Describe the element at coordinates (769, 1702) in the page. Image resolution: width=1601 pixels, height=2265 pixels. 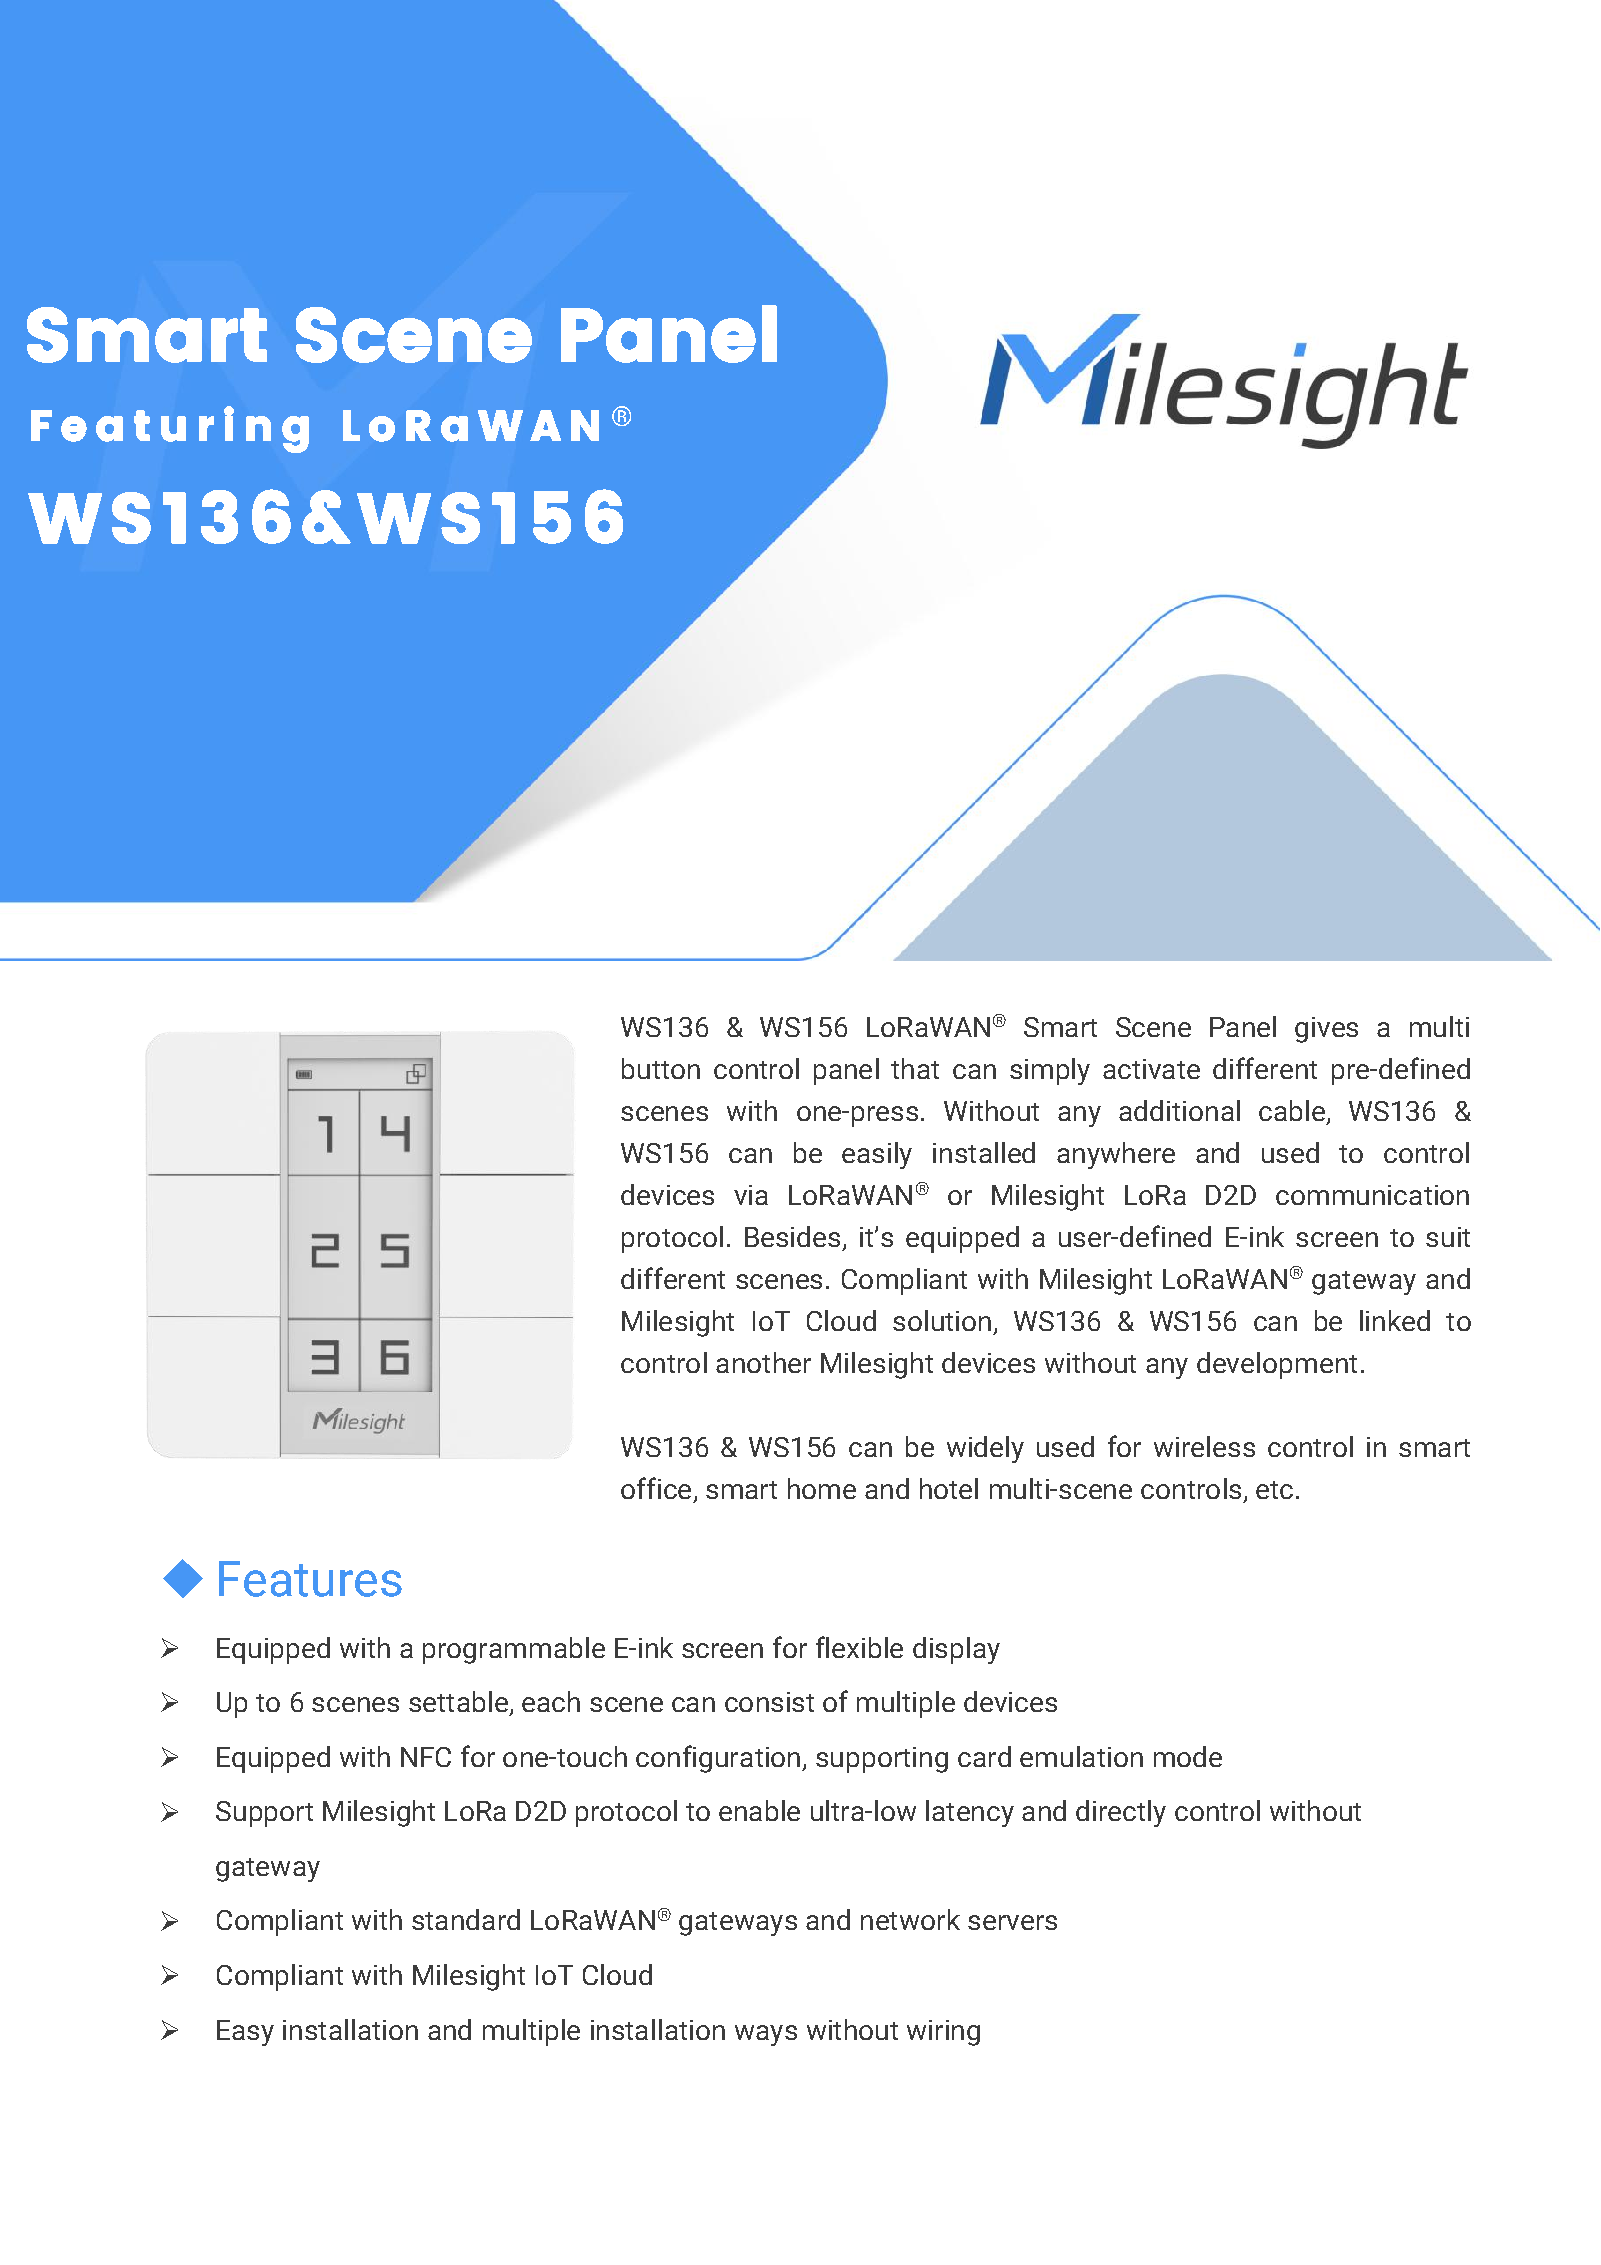
I see `consist` at that location.
